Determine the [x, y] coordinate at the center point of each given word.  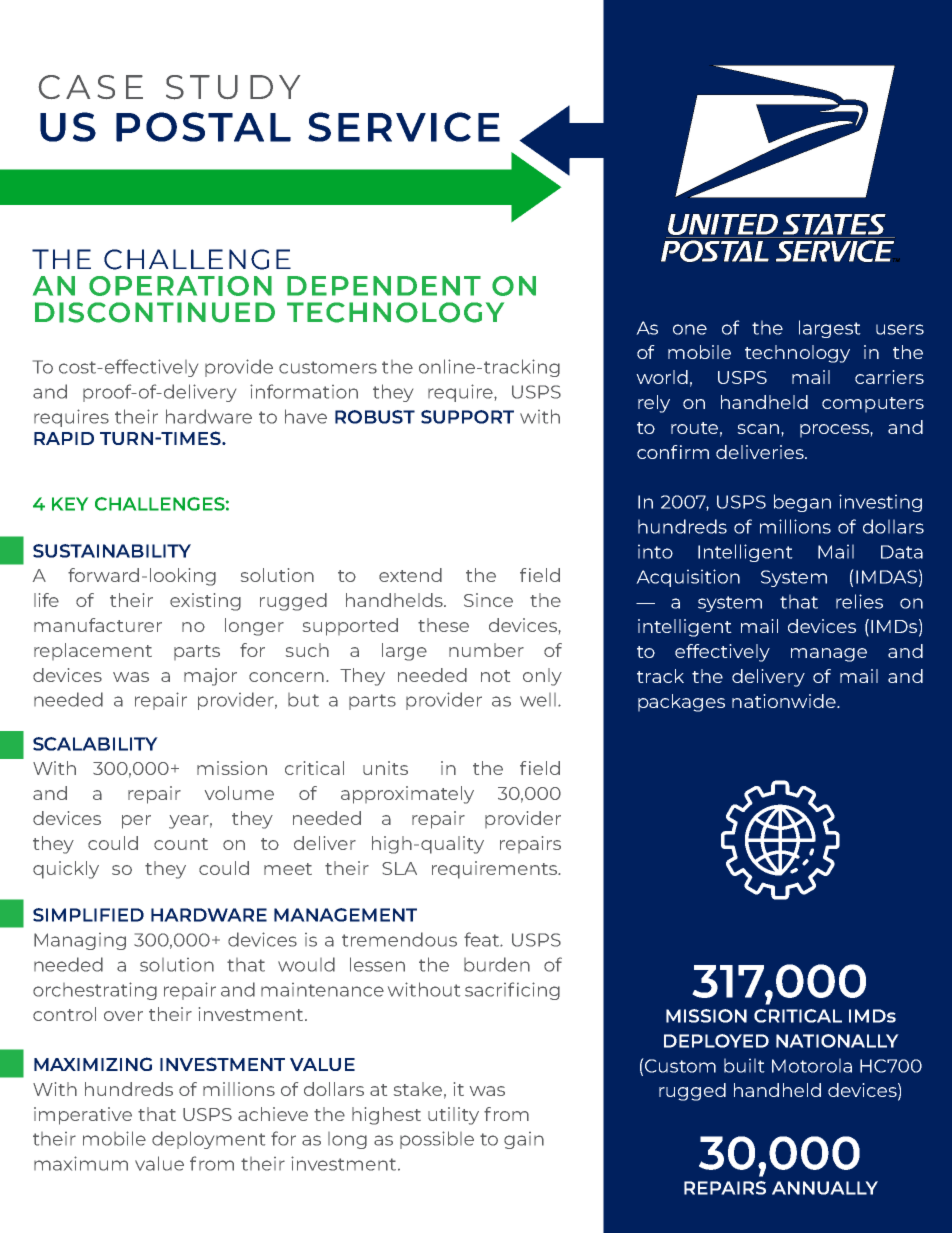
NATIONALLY [837, 1041]
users [900, 329]
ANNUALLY [825, 1188]
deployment [208, 1140]
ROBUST [375, 417]
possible [437, 1140]
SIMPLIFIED [88, 915]
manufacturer [98, 625]
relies [859, 601]
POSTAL [203, 127]
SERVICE [404, 127]
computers [873, 405]
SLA [399, 868]
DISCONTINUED [155, 312]
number [486, 650]
